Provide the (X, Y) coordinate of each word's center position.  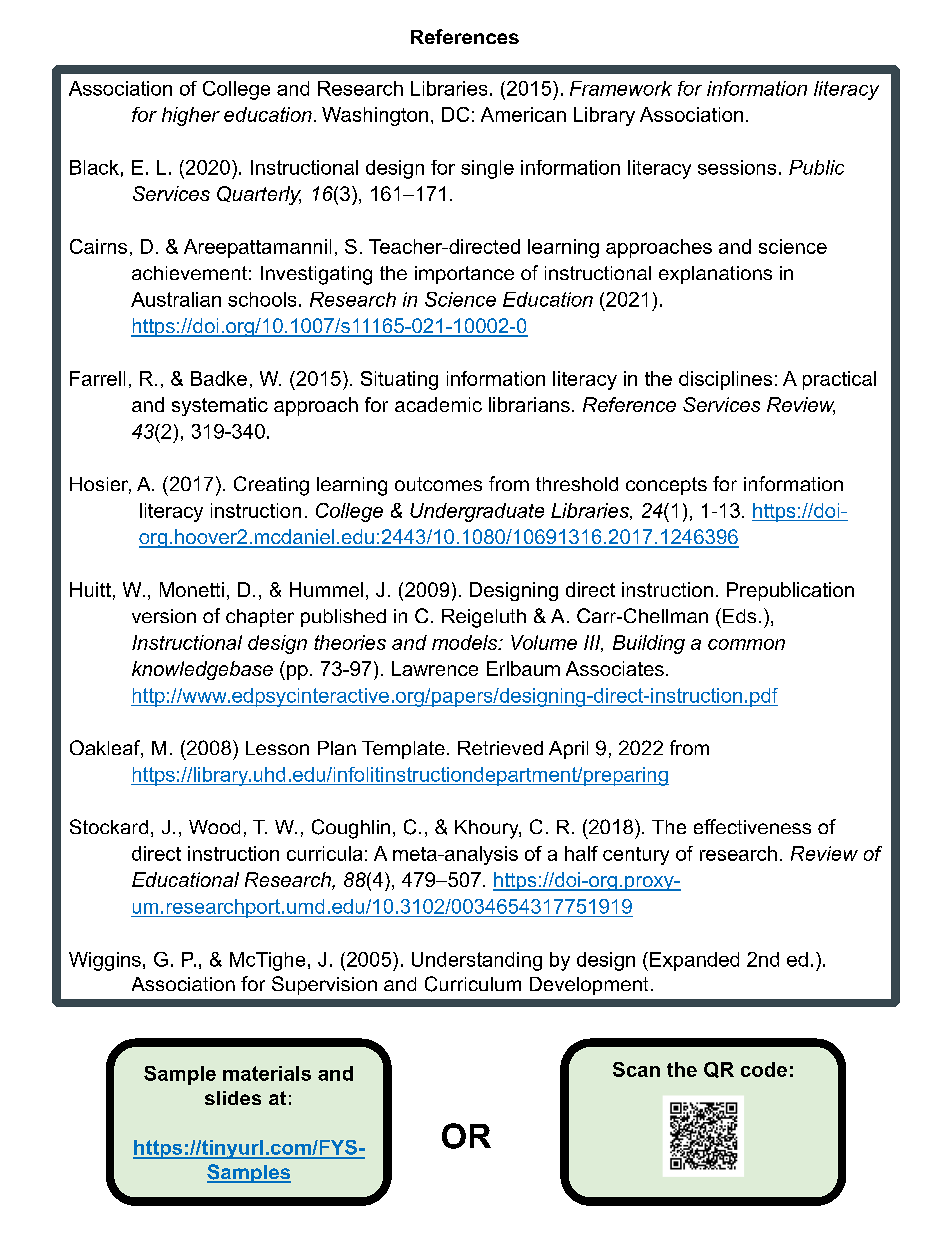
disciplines (725, 380)
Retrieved (500, 748)
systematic (220, 406)
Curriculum (473, 984)
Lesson (277, 748)
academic (438, 404)
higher (191, 116)
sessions (737, 167)
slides (233, 1098)
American (523, 114)
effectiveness (752, 826)
